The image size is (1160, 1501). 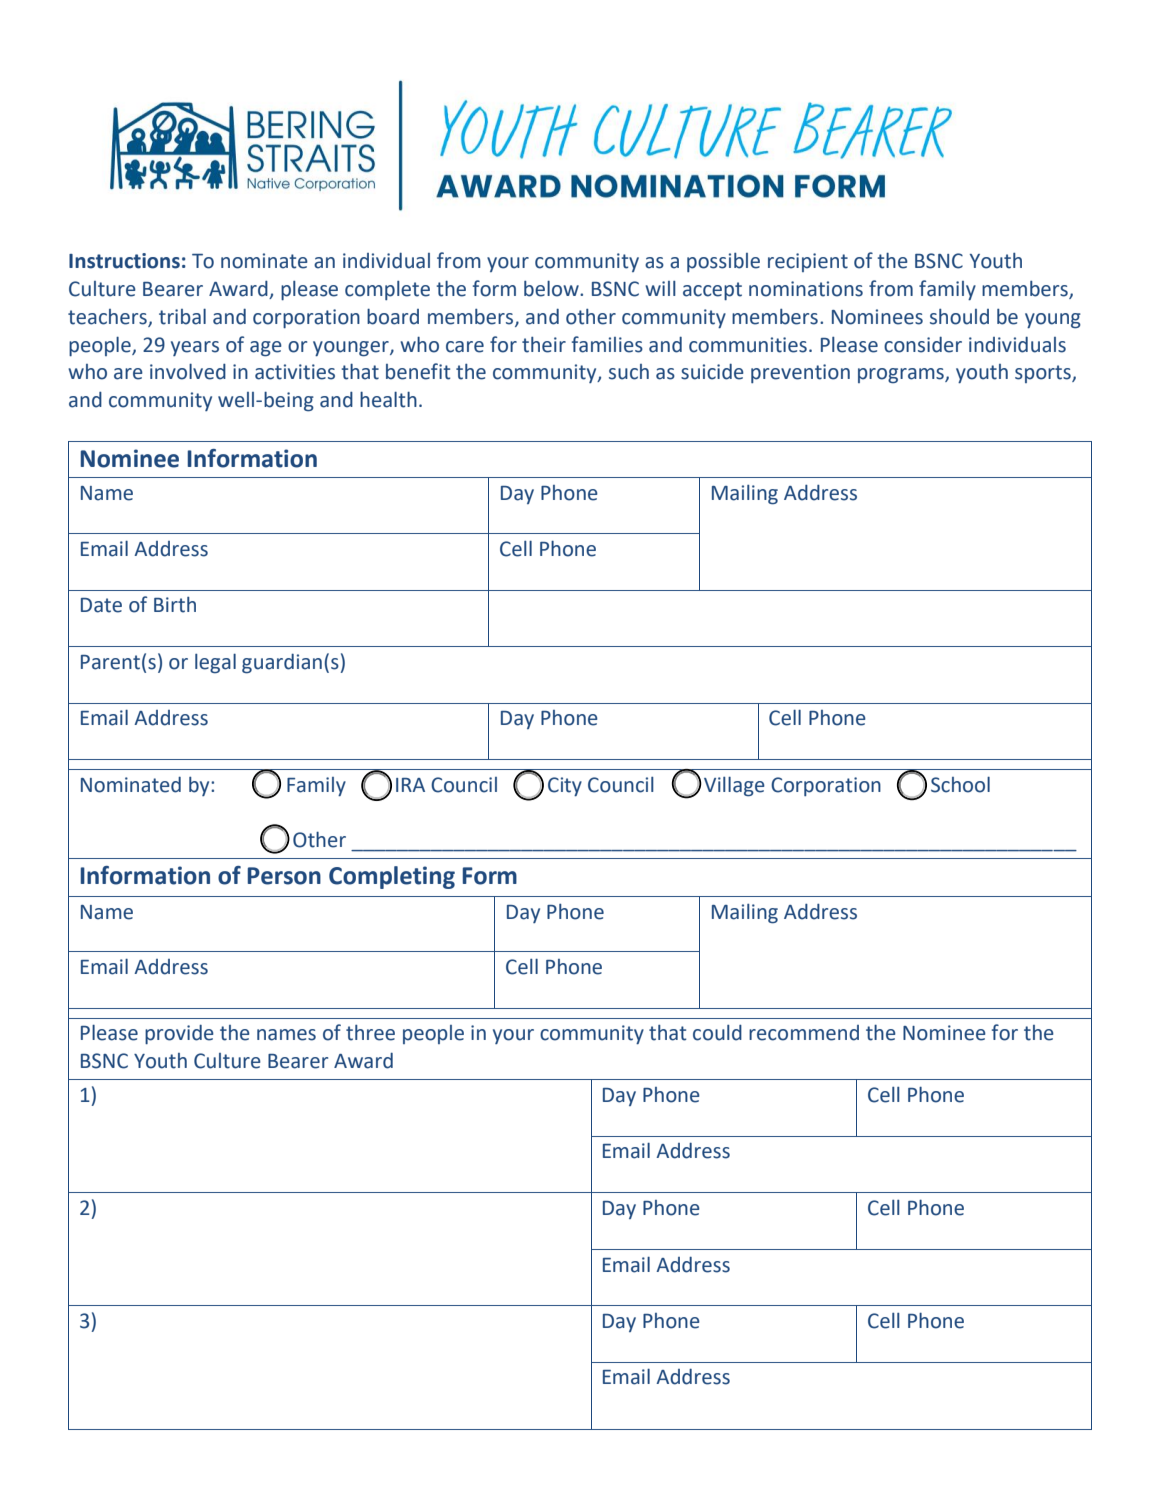 What do you see at coordinates (182, 317) in the screenshot?
I see `tribal` at bounding box center [182, 317].
